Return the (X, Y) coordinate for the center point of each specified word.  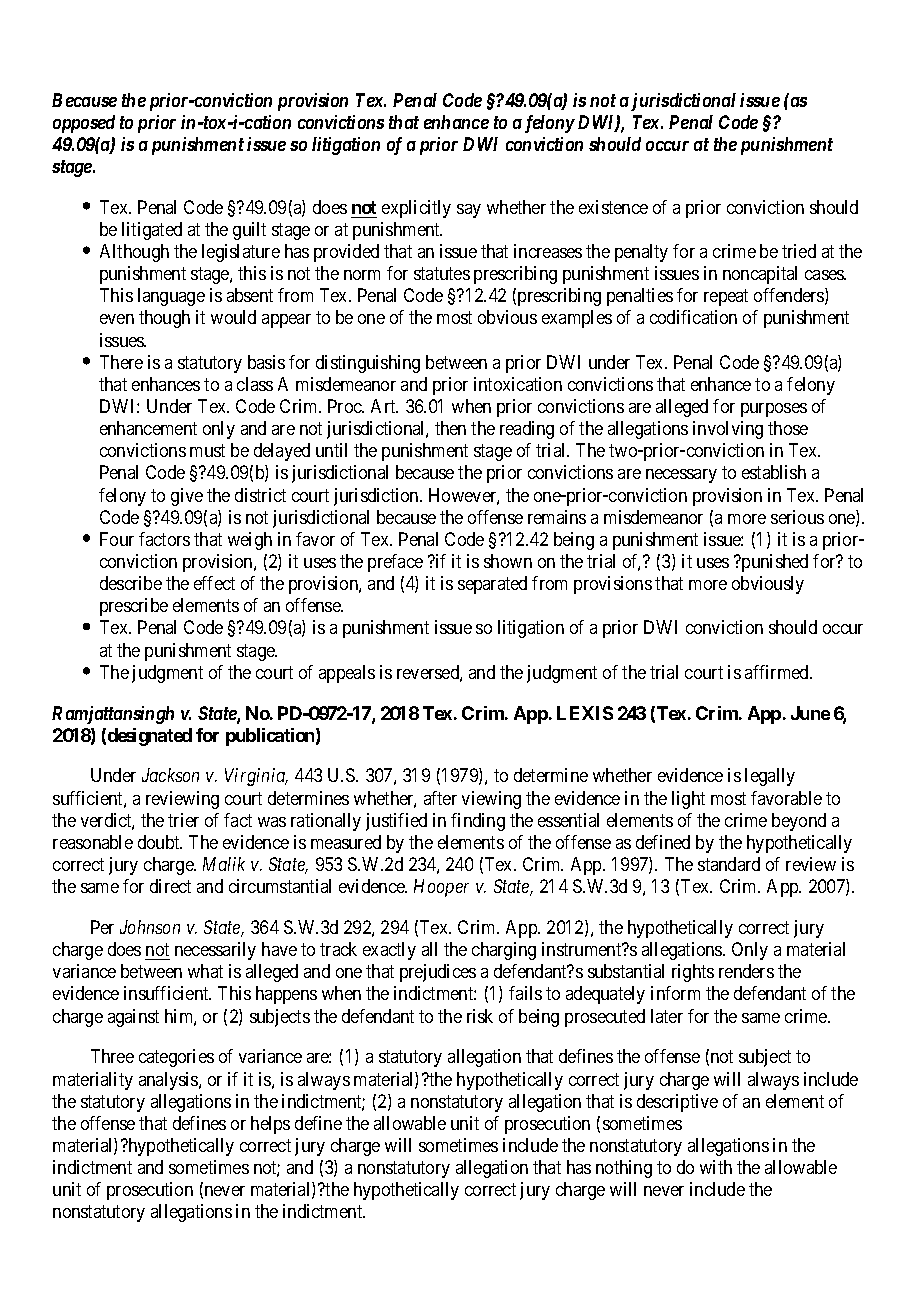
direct (170, 886)
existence (613, 207)
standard (729, 864)
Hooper (441, 888)
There (121, 362)
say (469, 211)
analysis (169, 1081)
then (450, 428)
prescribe (134, 607)
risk (480, 1016)
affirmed (778, 672)
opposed (84, 124)
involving (728, 430)
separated (492, 585)
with (716, 1167)
